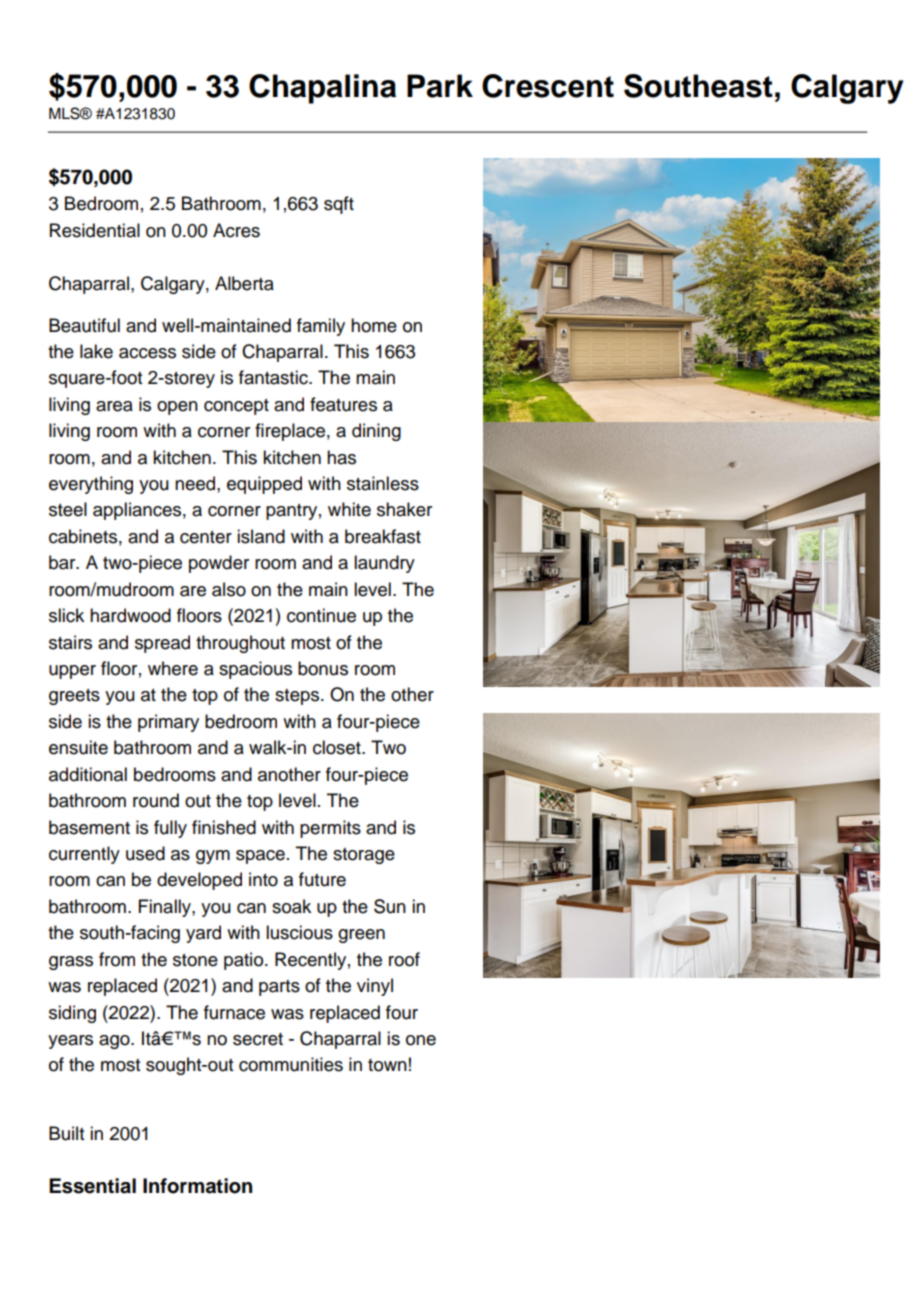 The width and height of the page is (924, 1308). What do you see at coordinates (88, 774) in the page?
I see `additional` at bounding box center [88, 774].
